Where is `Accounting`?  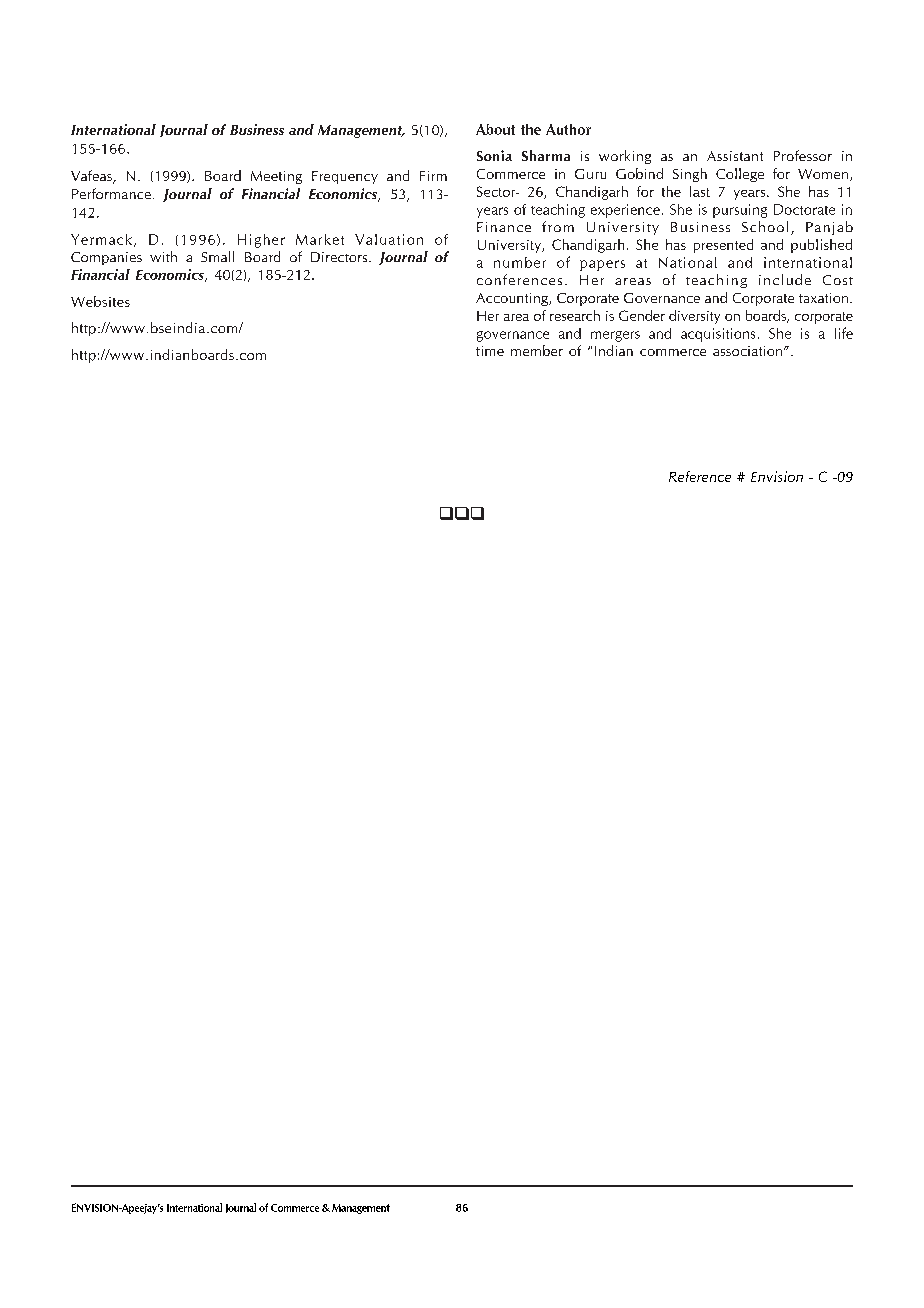 Accounting is located at coordinates (513, 299).
